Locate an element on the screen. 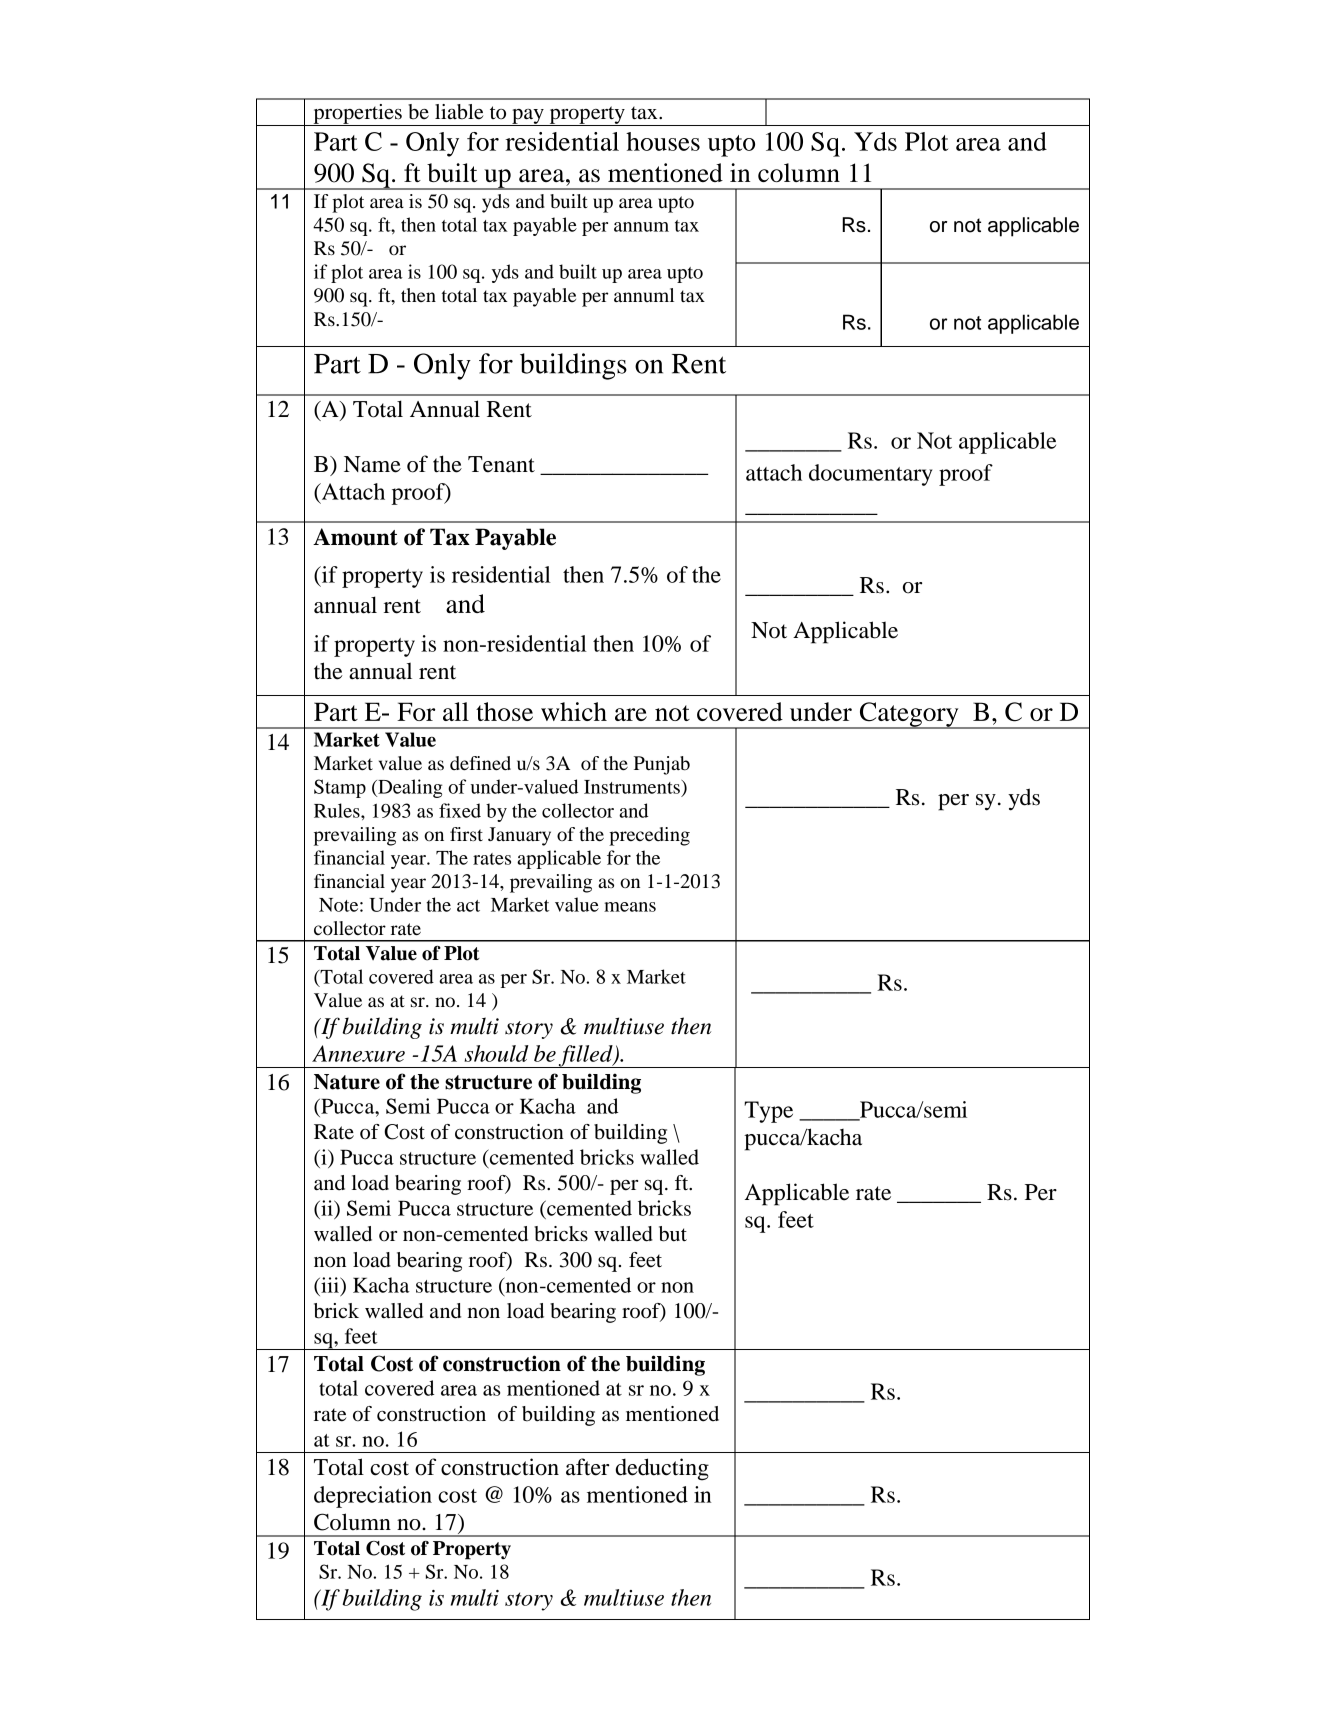 The height and width of the screenshot is (1725, 1333). properties is located at coordinates (357, 115).
